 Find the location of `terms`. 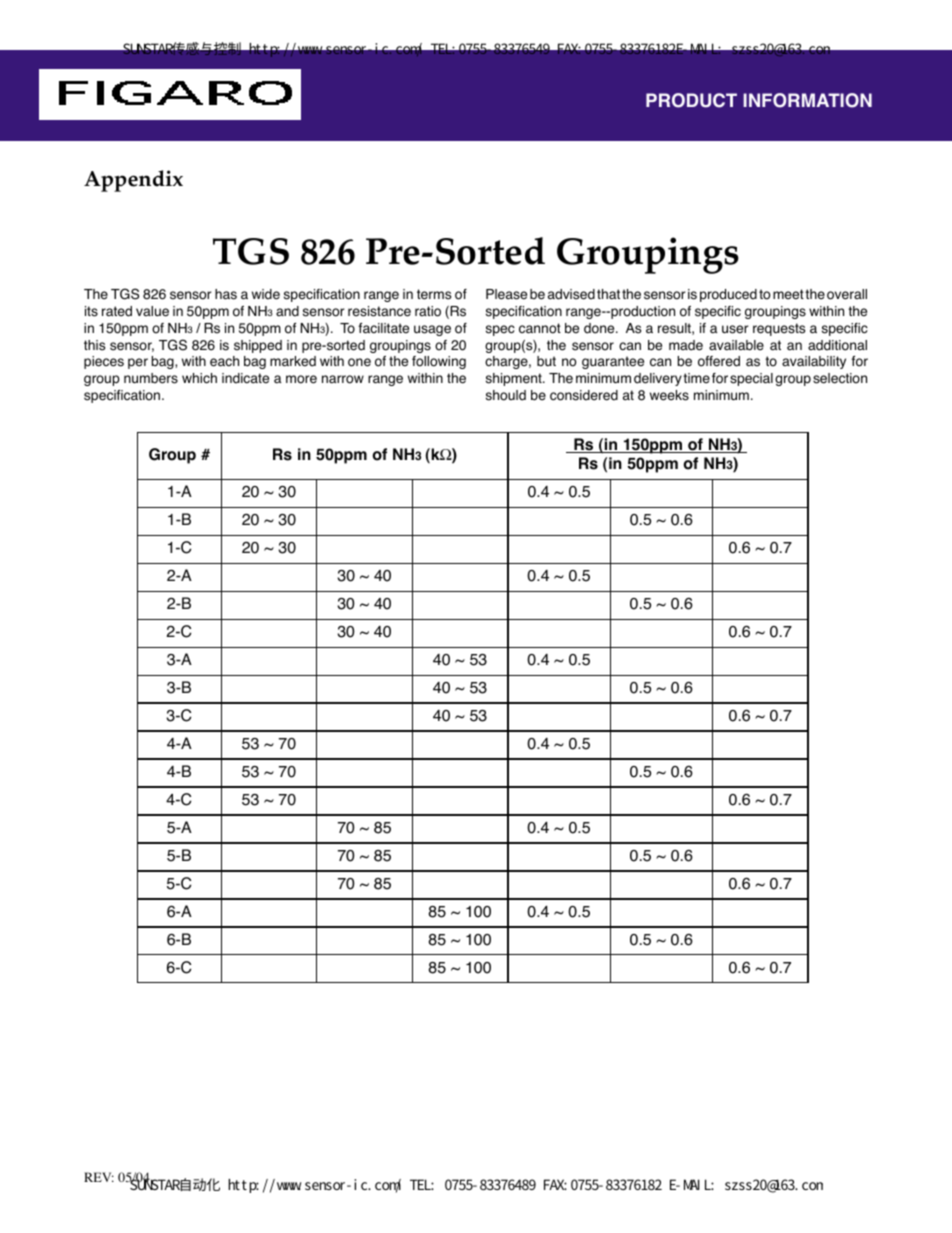

terms is located at coordinates (434, 294).
